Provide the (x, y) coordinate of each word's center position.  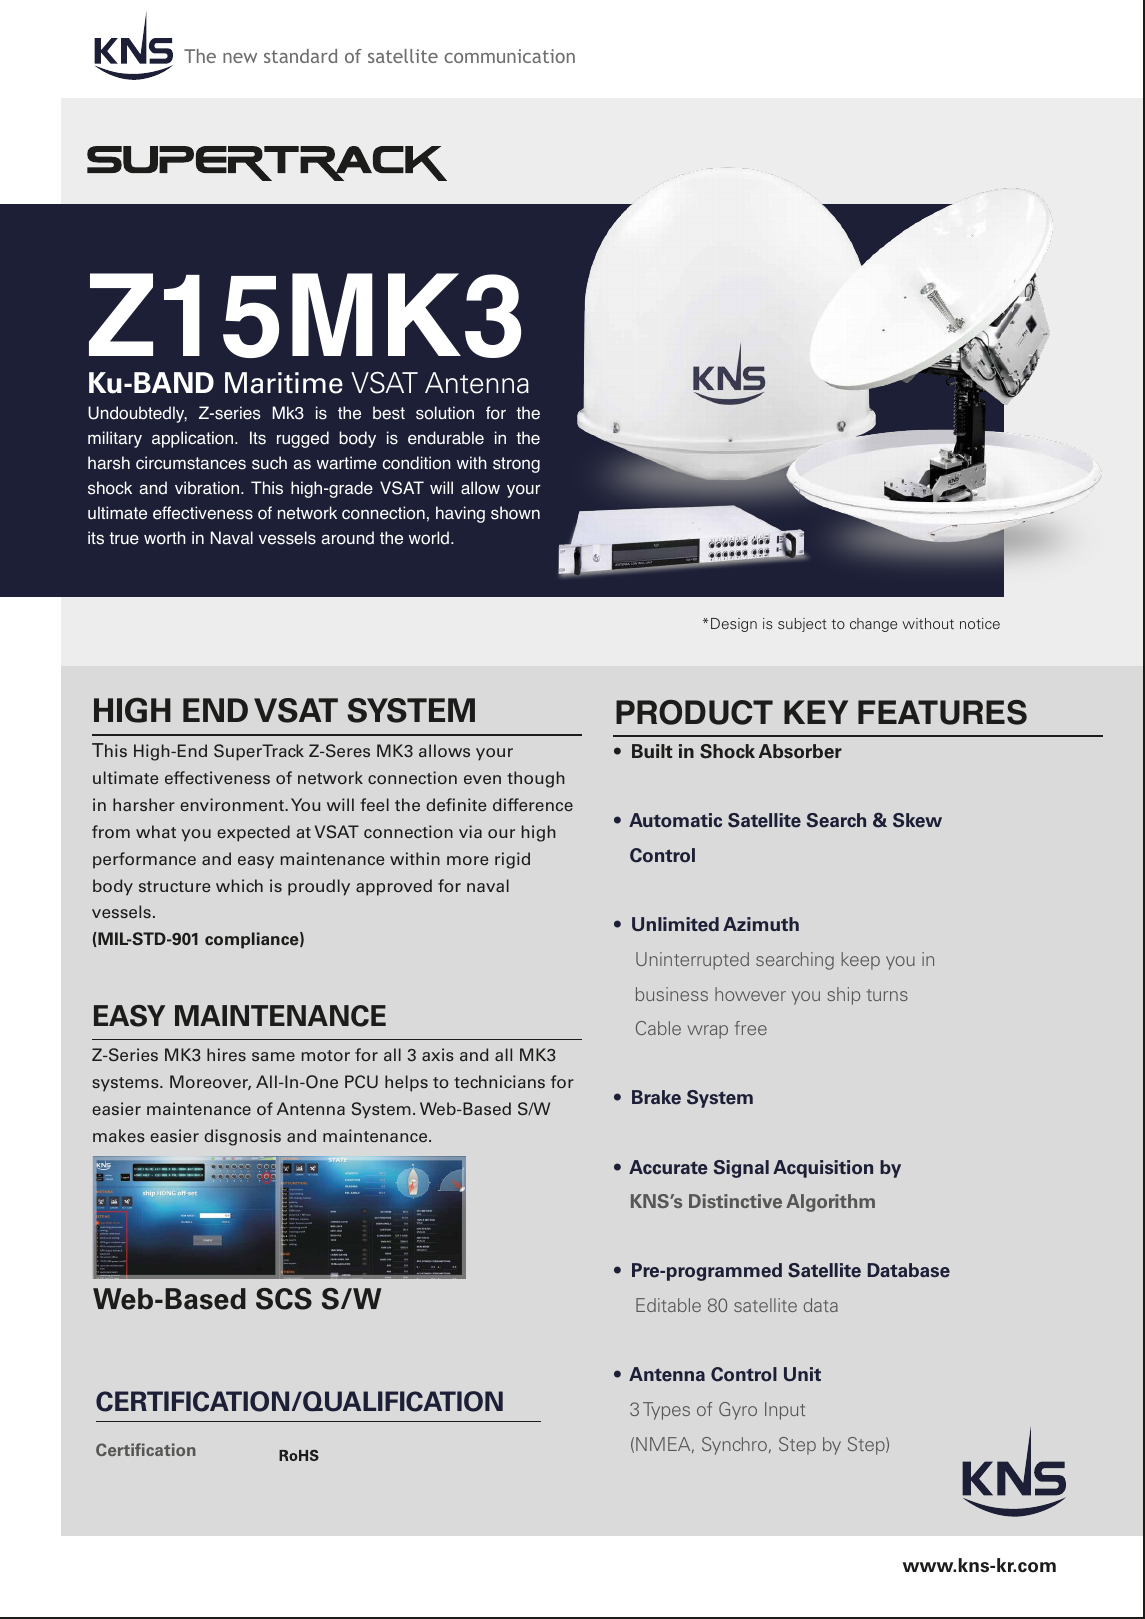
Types (666, 1411)
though (536, 779)
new (240, 58)
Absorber (800, 751)
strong (516, 465)
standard (300, 56)
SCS (284, 1299)
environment (233, 804)
